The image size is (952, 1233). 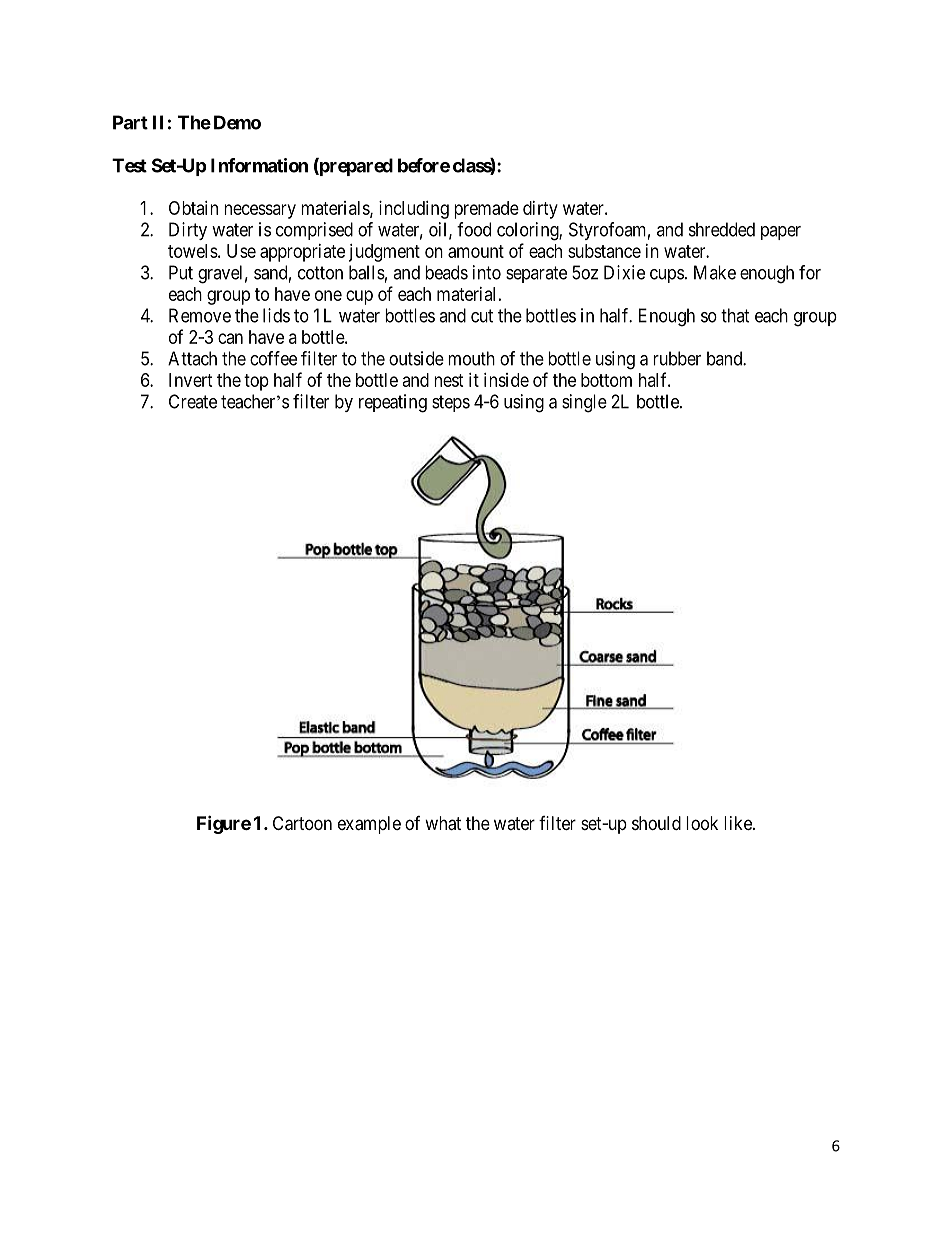 I want to click on Demo, so click(x=237, y=122).
